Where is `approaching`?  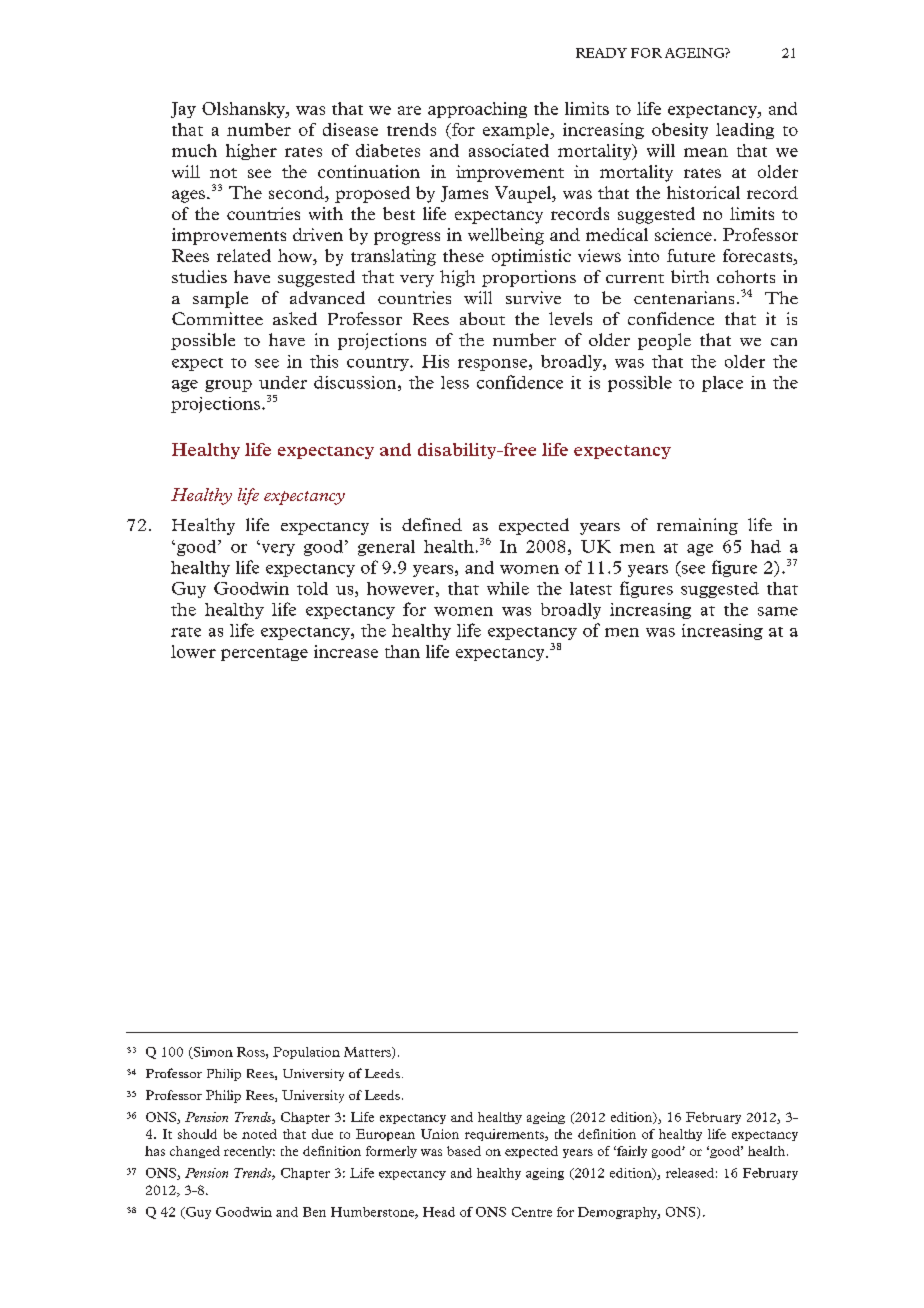 approaching is located at coordinates (477, 110).
